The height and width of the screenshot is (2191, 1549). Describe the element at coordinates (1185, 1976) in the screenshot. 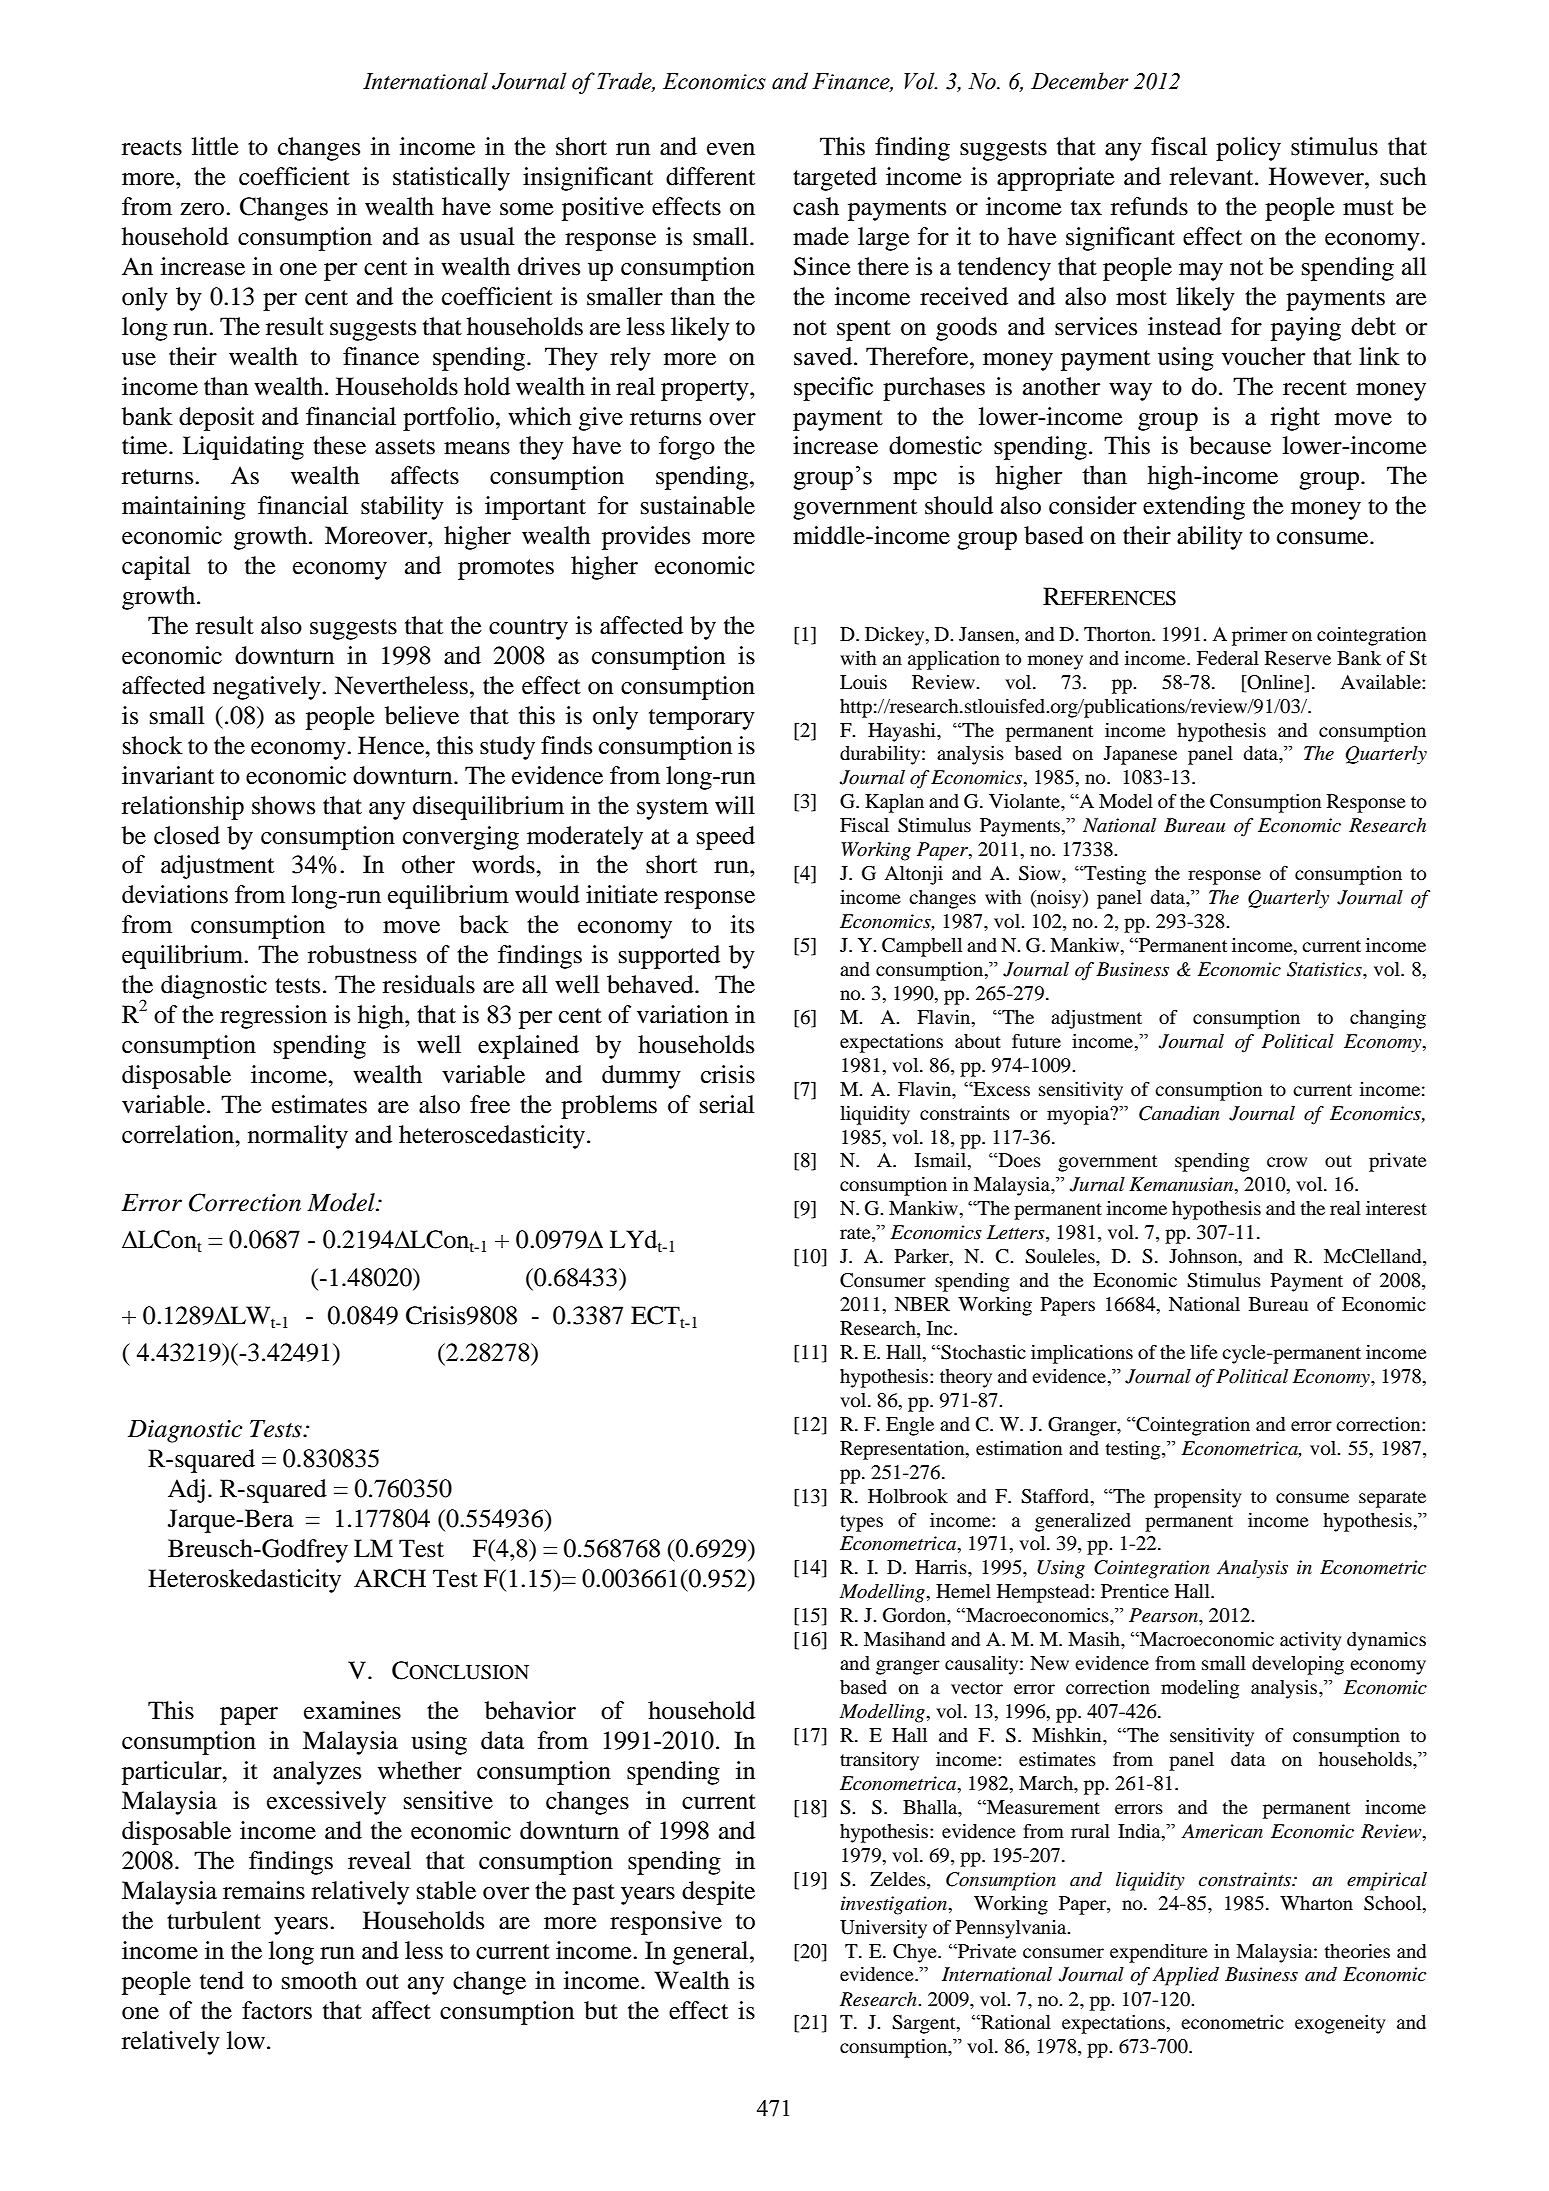

I see `Applied` at that location.
